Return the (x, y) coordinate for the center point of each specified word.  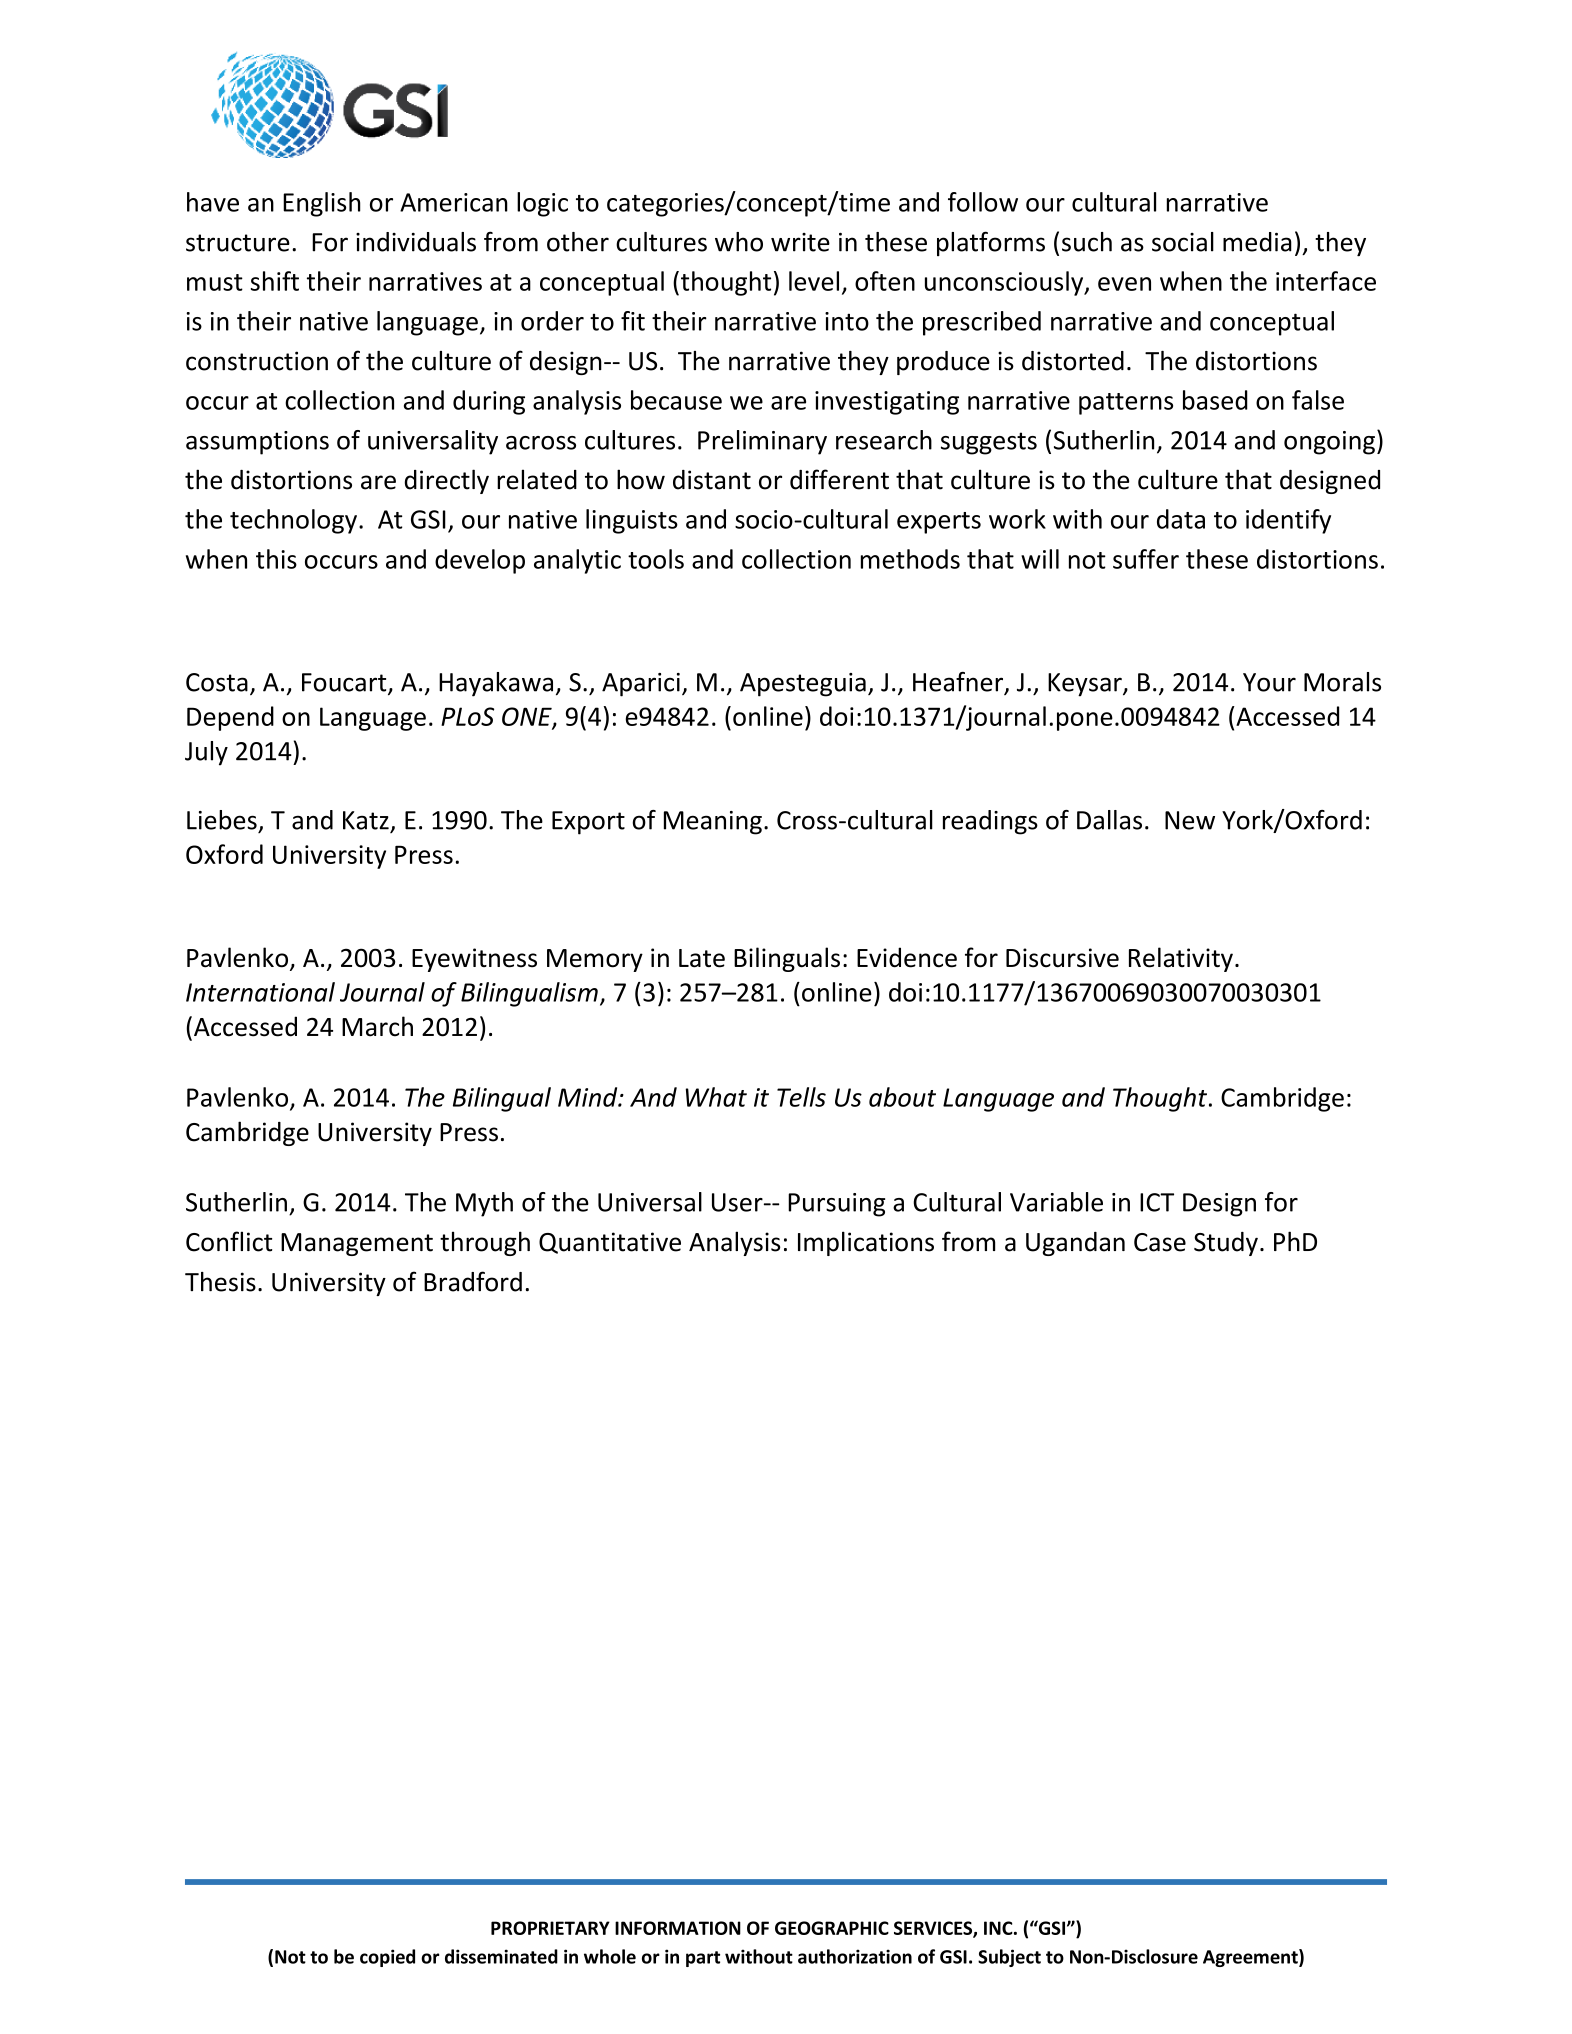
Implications (866, 1243)
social (1183, 242)
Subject (1009, 1958)
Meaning (713, 823)
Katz (366, 820)
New (1190, 820)
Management (357, 1244)
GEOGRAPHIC (832, 1928)
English (322, 204)
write (800, 242)
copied (387, 1958)
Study (1226, 1244)
